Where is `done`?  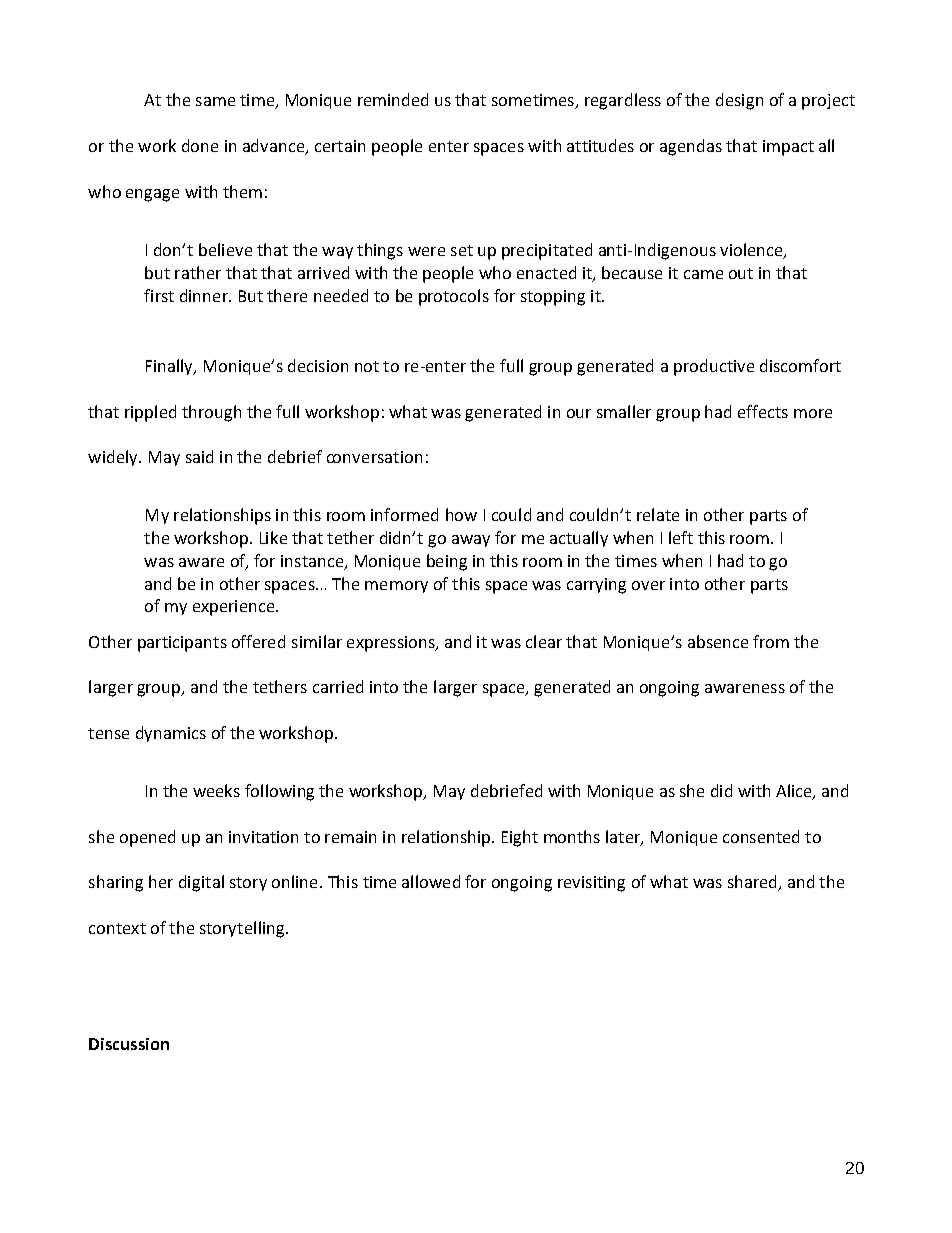 done is located at coordinates (200, 145).
